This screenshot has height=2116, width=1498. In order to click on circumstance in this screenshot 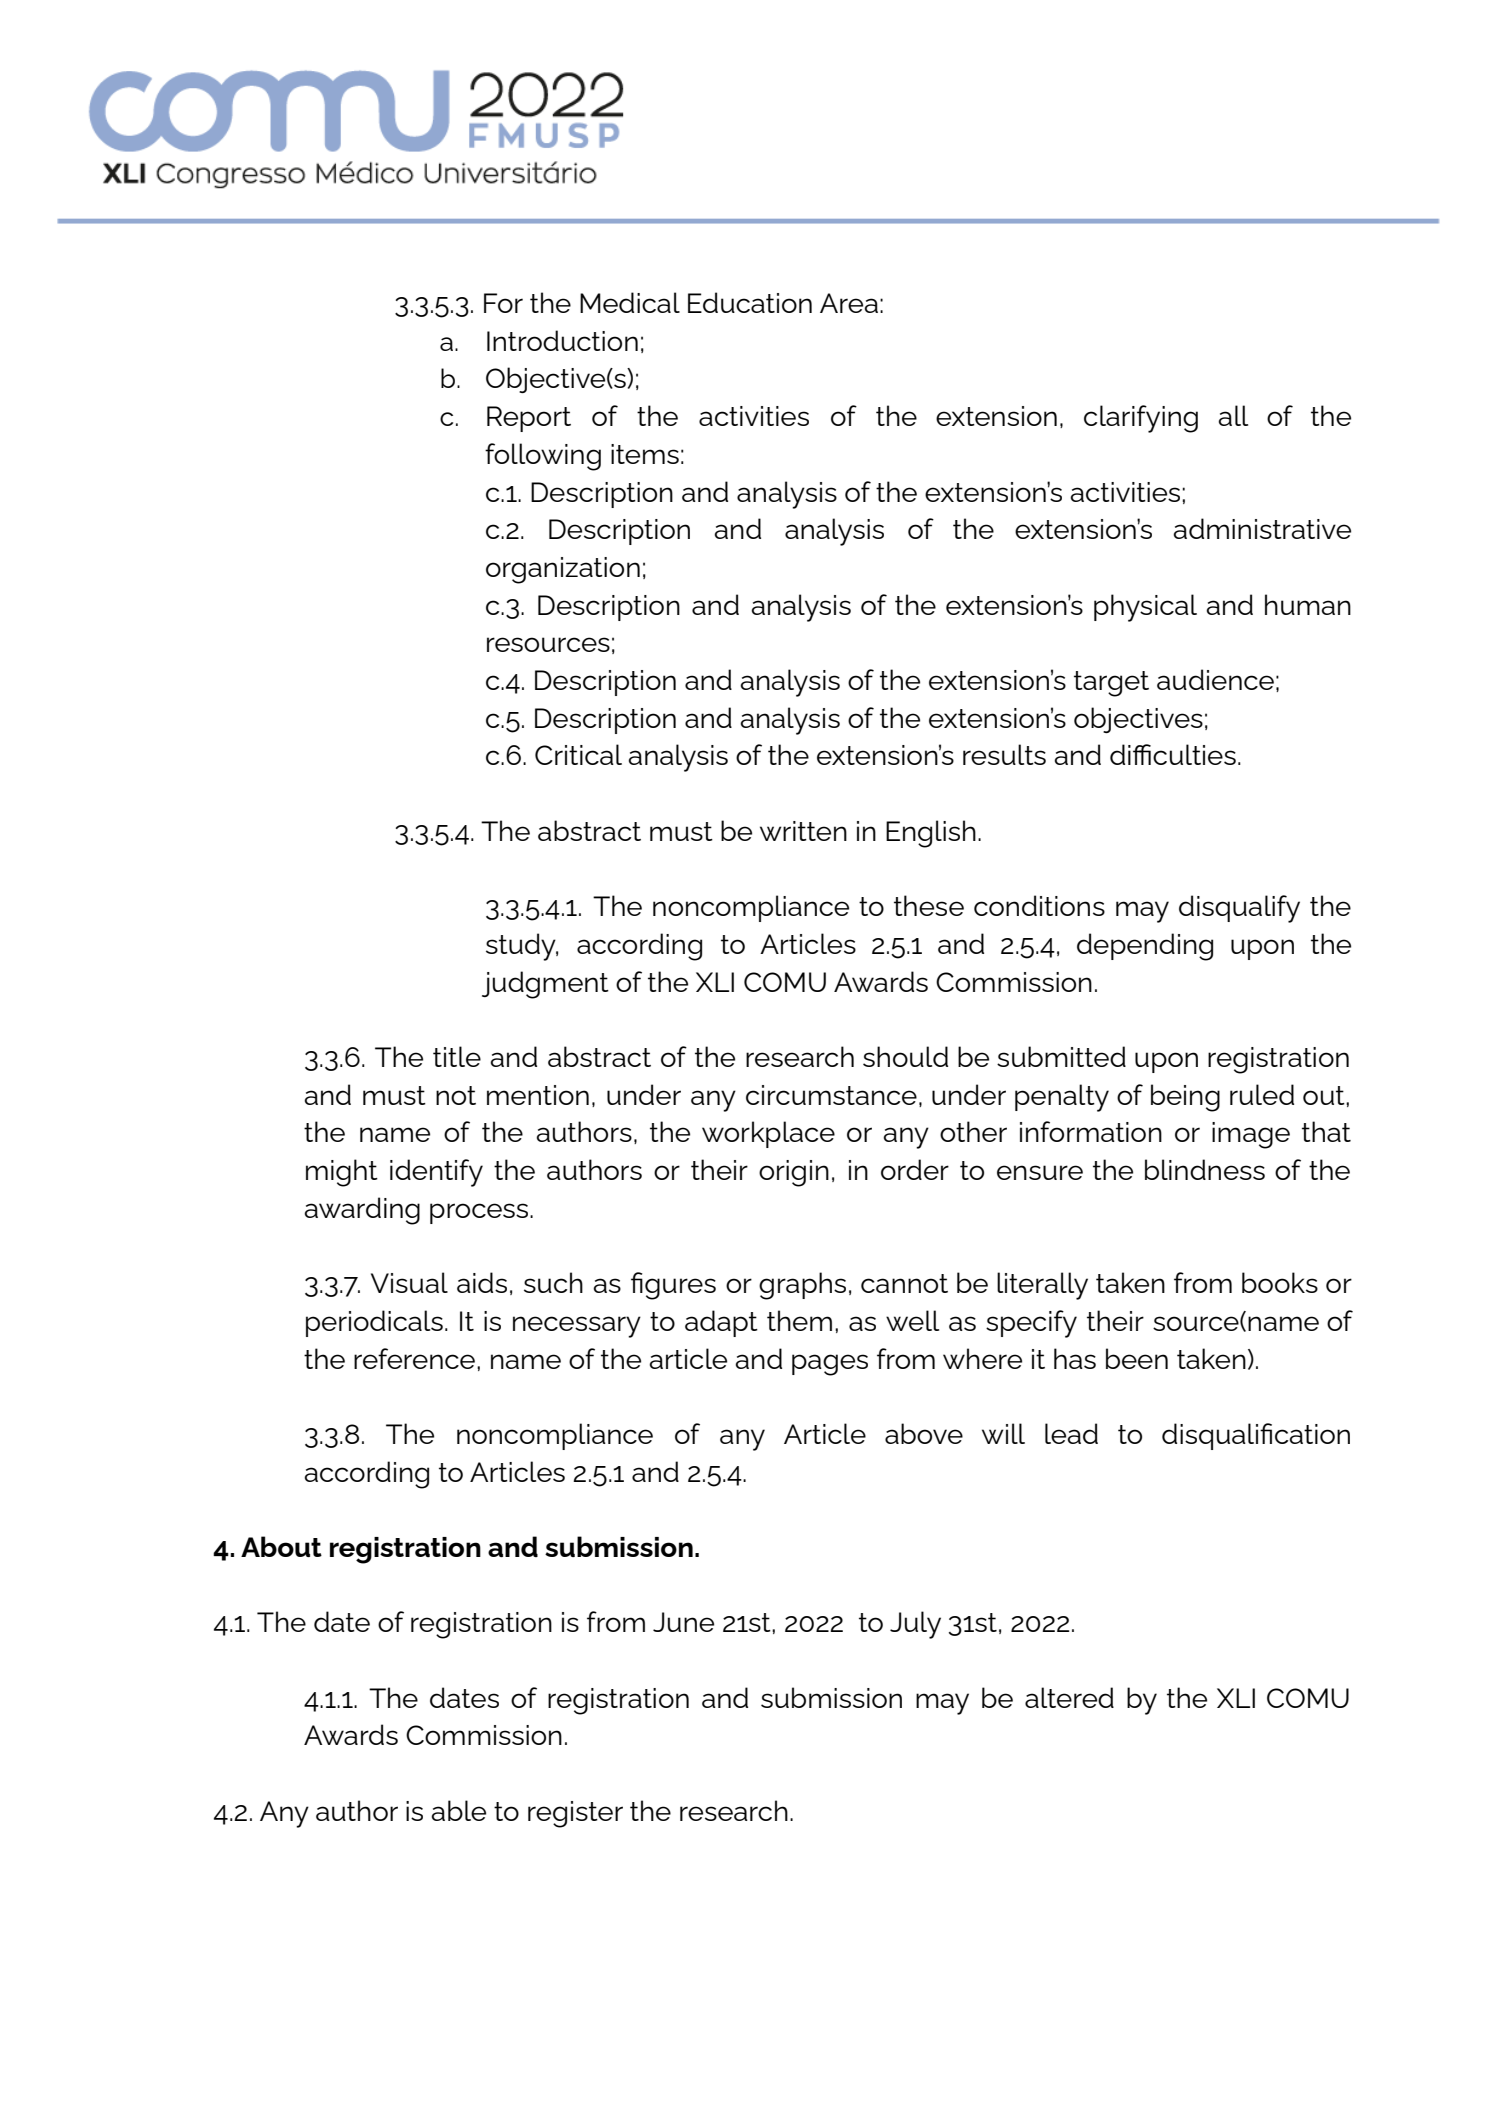, I will do `click(831, 1095)`.
